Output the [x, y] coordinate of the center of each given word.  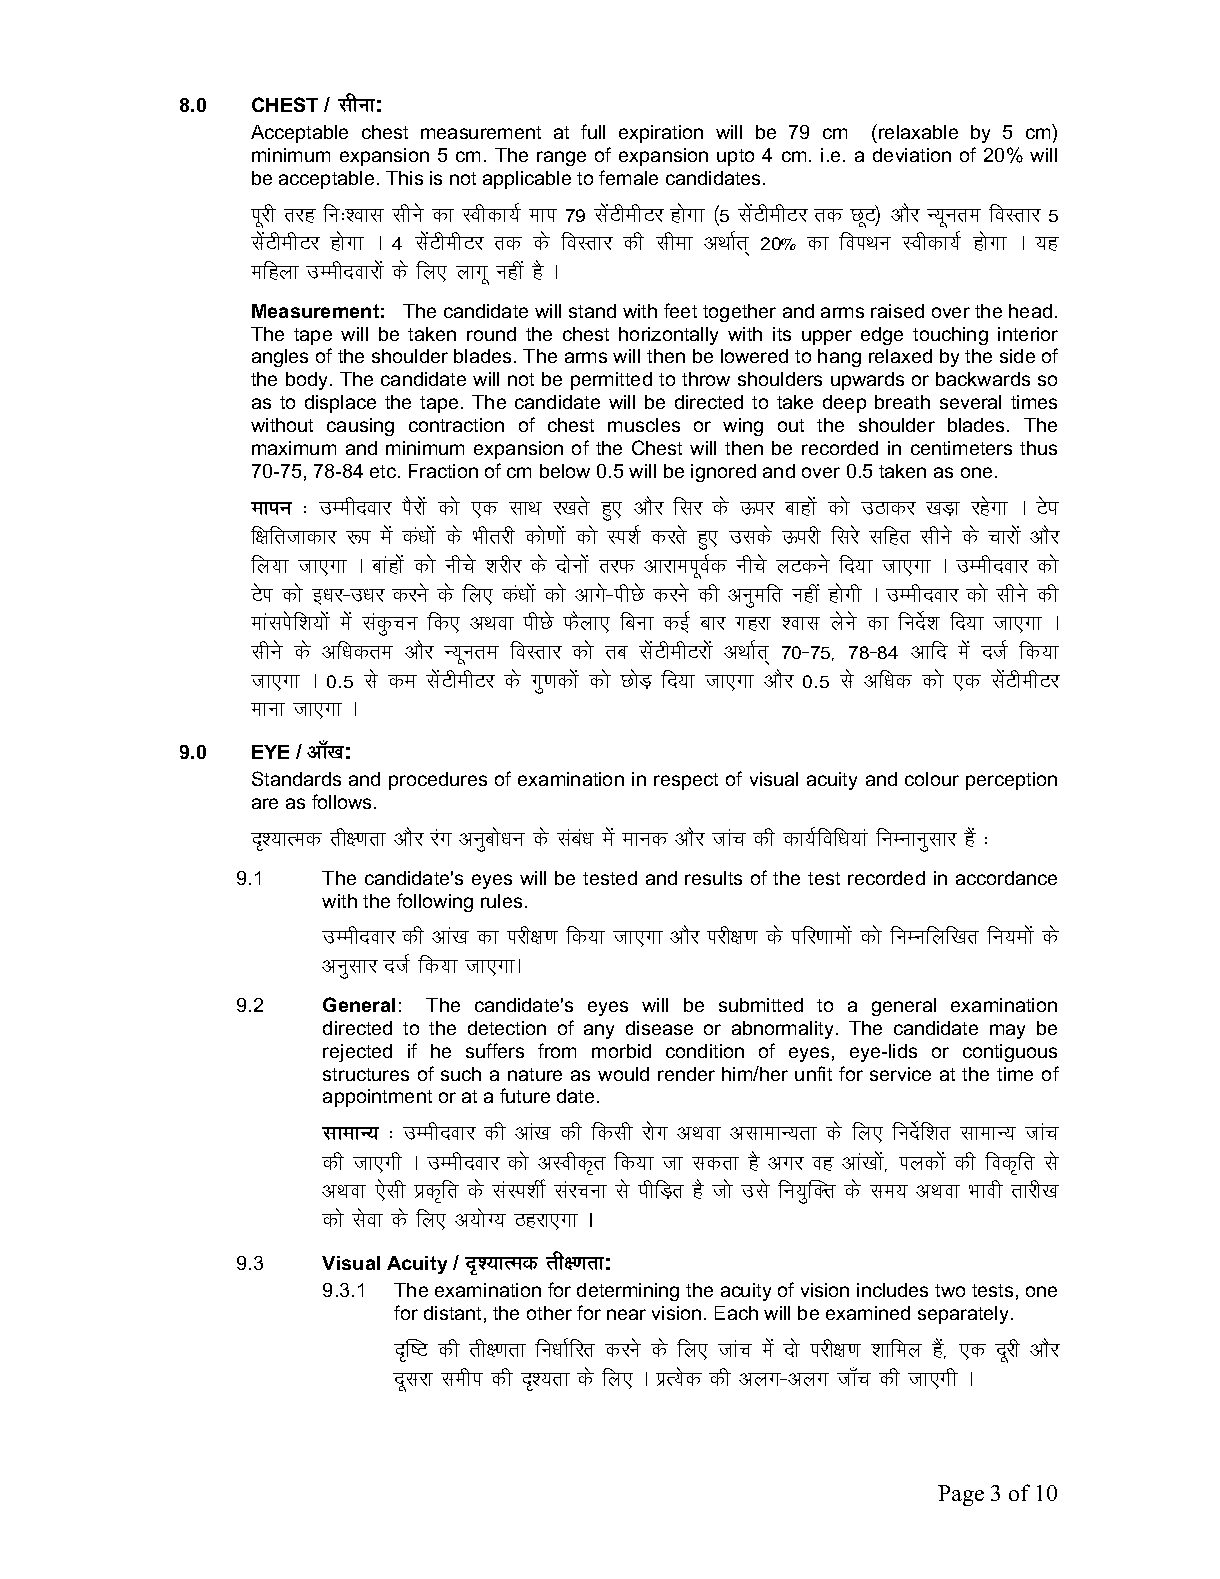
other [549, 1313]
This [404, 178]
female [628, 177]
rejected [357, 1053]
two [950, 1290]
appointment [377, 1098]
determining [628, 1292]
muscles [644, 425]
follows [343, 801]
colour [932, 779]
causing [360, 427]
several [970, 402]
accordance [1006, 878]
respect [686, 781]
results [713, 878]
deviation [912, 155]
